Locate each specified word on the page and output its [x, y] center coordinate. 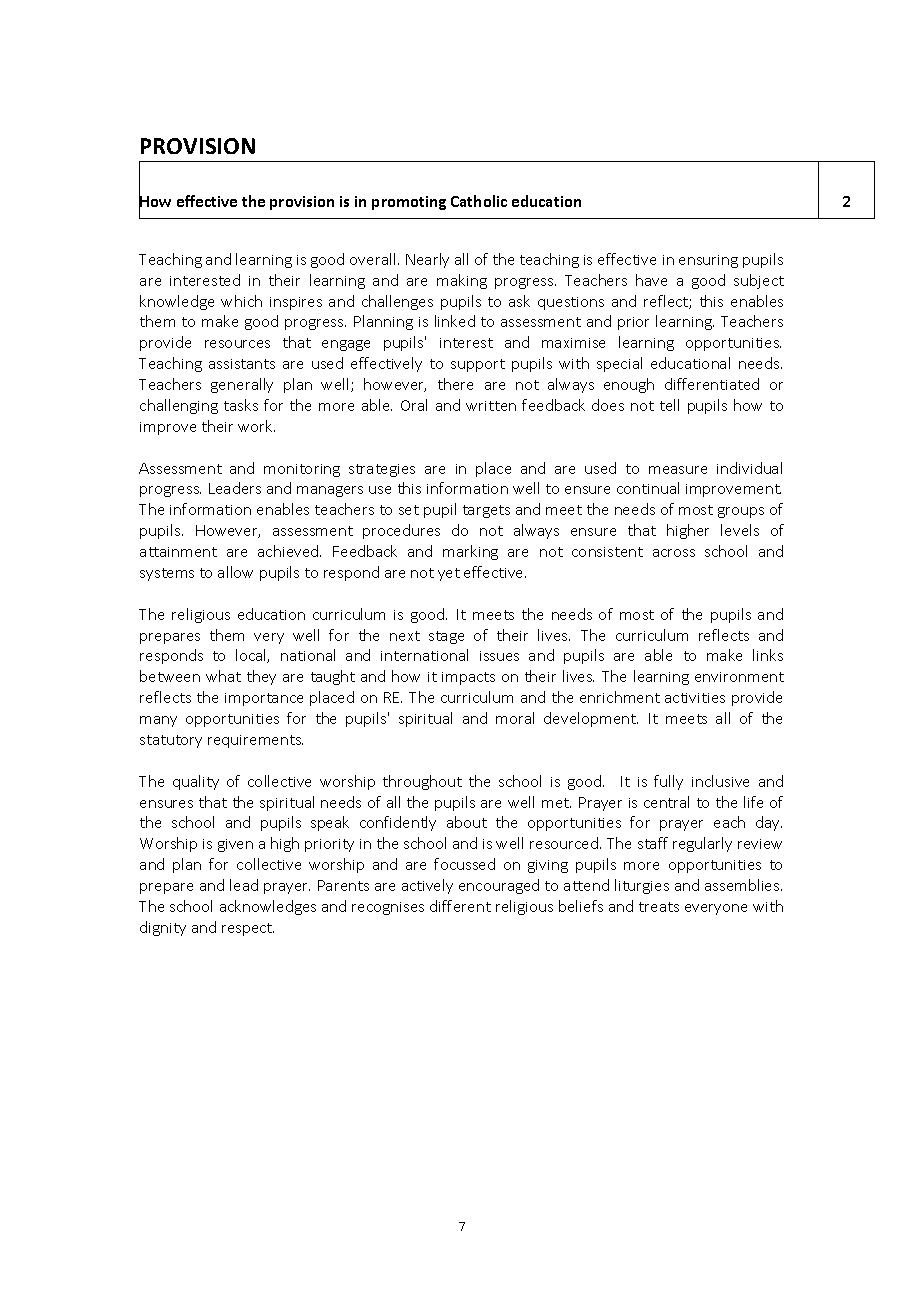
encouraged [499, 886]
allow [235, 572]
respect [248, 929]
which [241, 301]
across [674, 553]
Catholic [479, 201]
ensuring [708, 261]
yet [449, 574]
